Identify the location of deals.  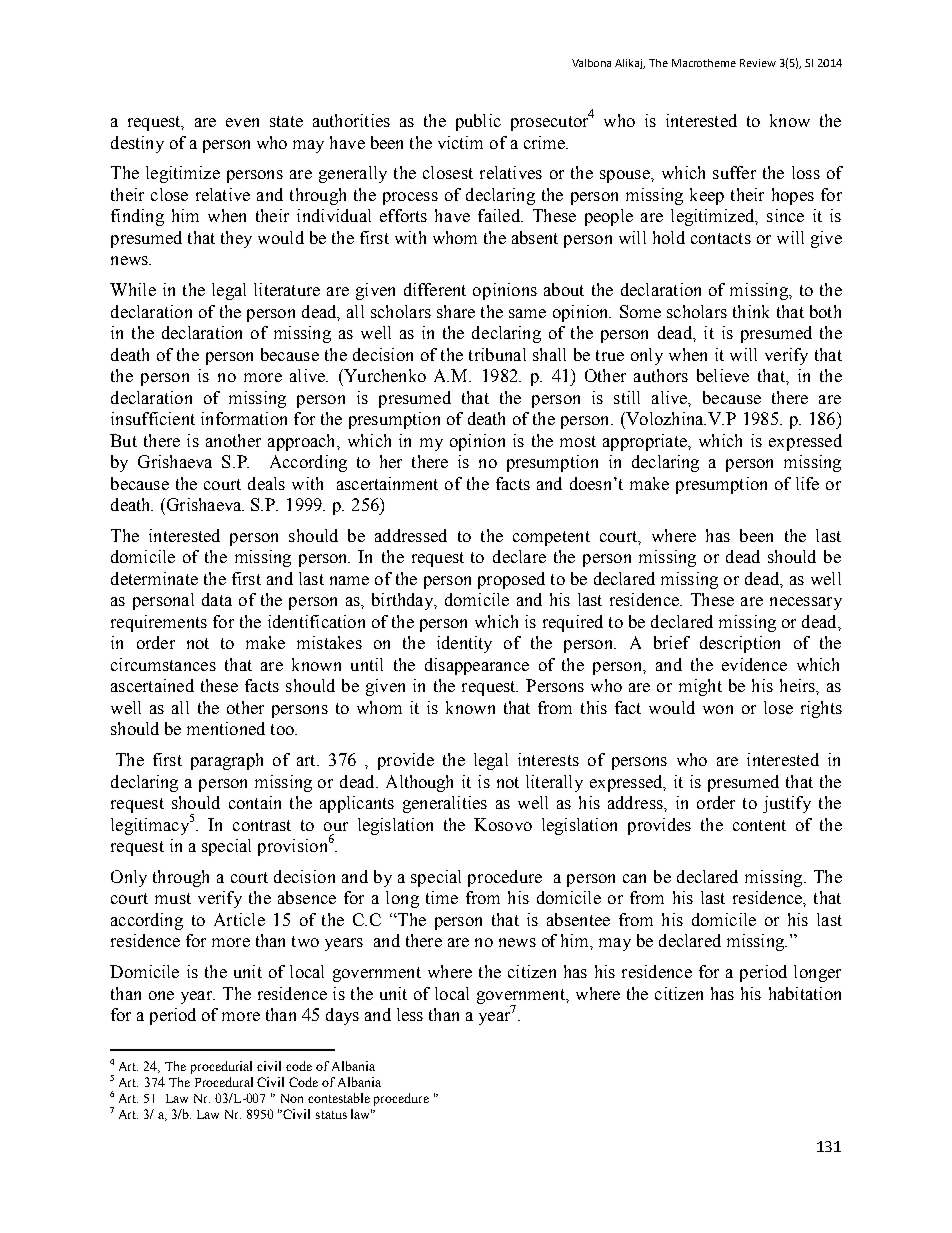
(266, 483).
